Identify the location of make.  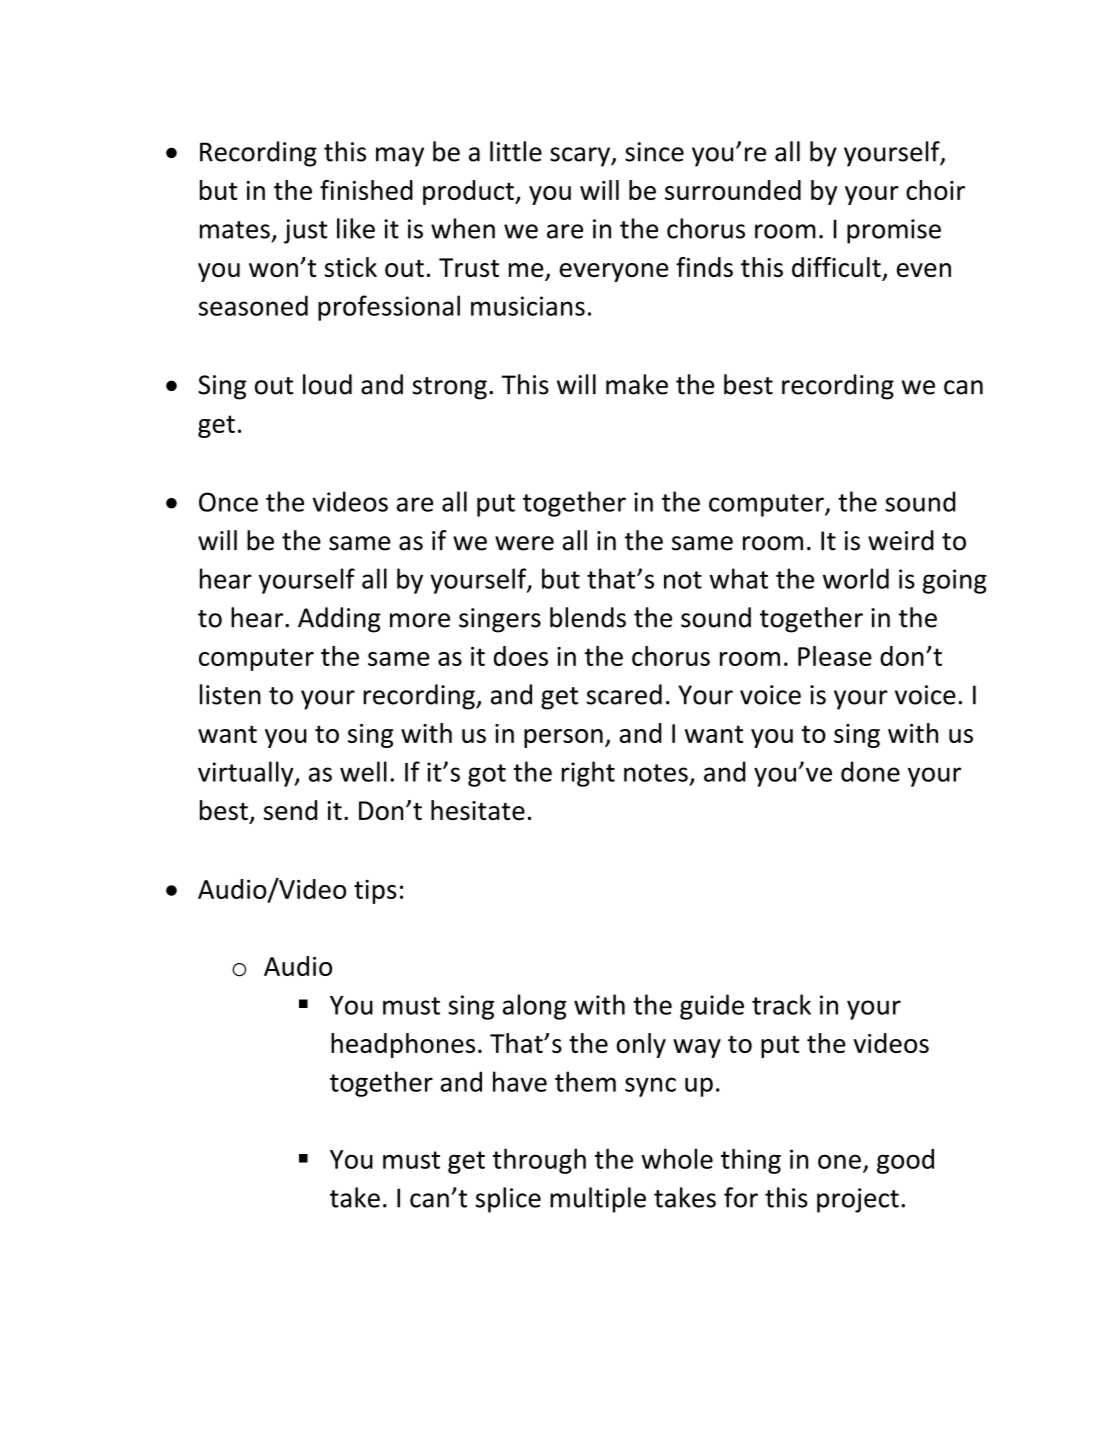
(637, 384).
